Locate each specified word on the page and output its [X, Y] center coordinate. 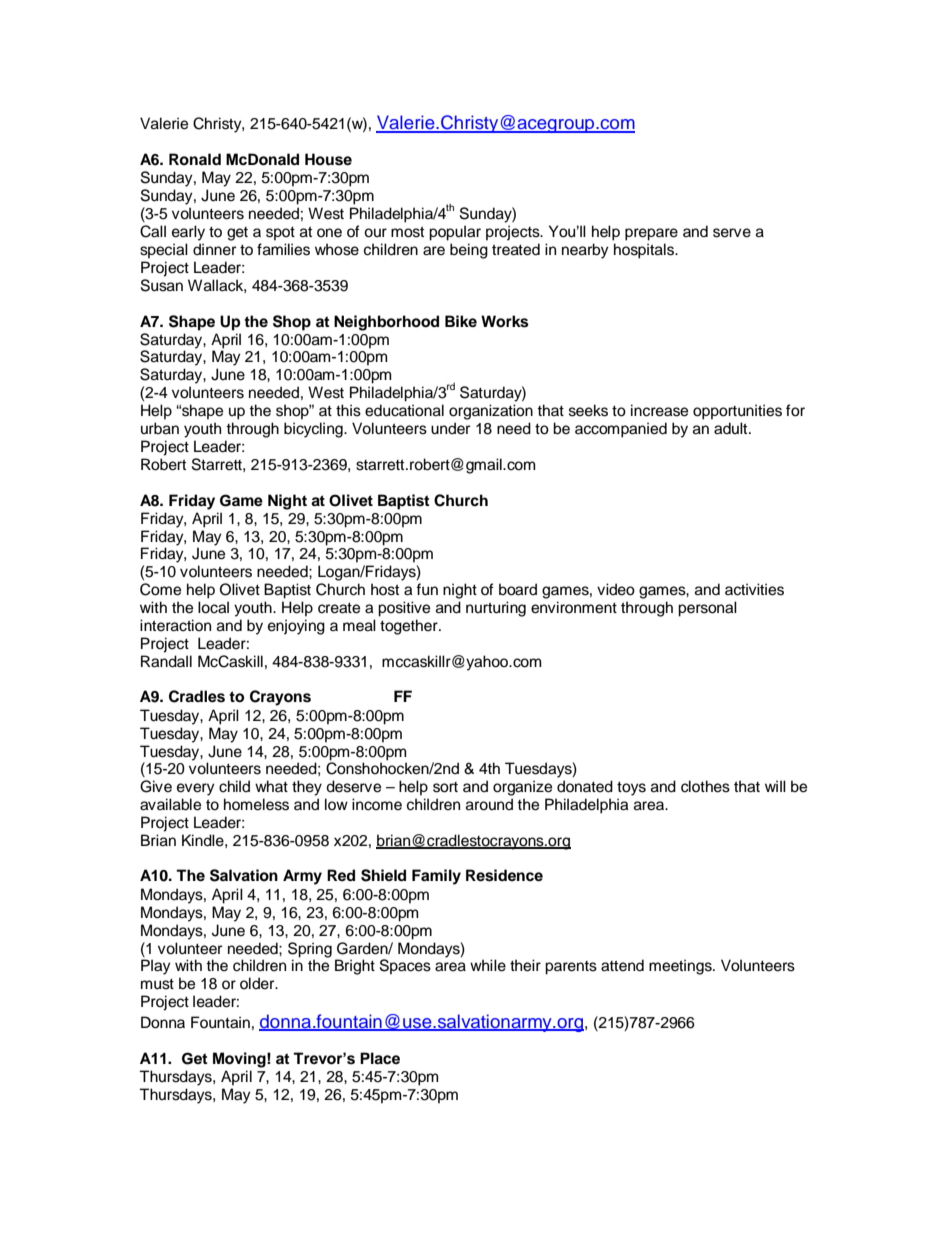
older [258, 983]
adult [732, 428]
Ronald [195, 159]
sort [445, 787]
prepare [651, 234]
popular [455, 233]
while [488, 965]
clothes [705, 786]
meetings [681, 967]
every [196, 789]
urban [160, 428]
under [450, 428]
